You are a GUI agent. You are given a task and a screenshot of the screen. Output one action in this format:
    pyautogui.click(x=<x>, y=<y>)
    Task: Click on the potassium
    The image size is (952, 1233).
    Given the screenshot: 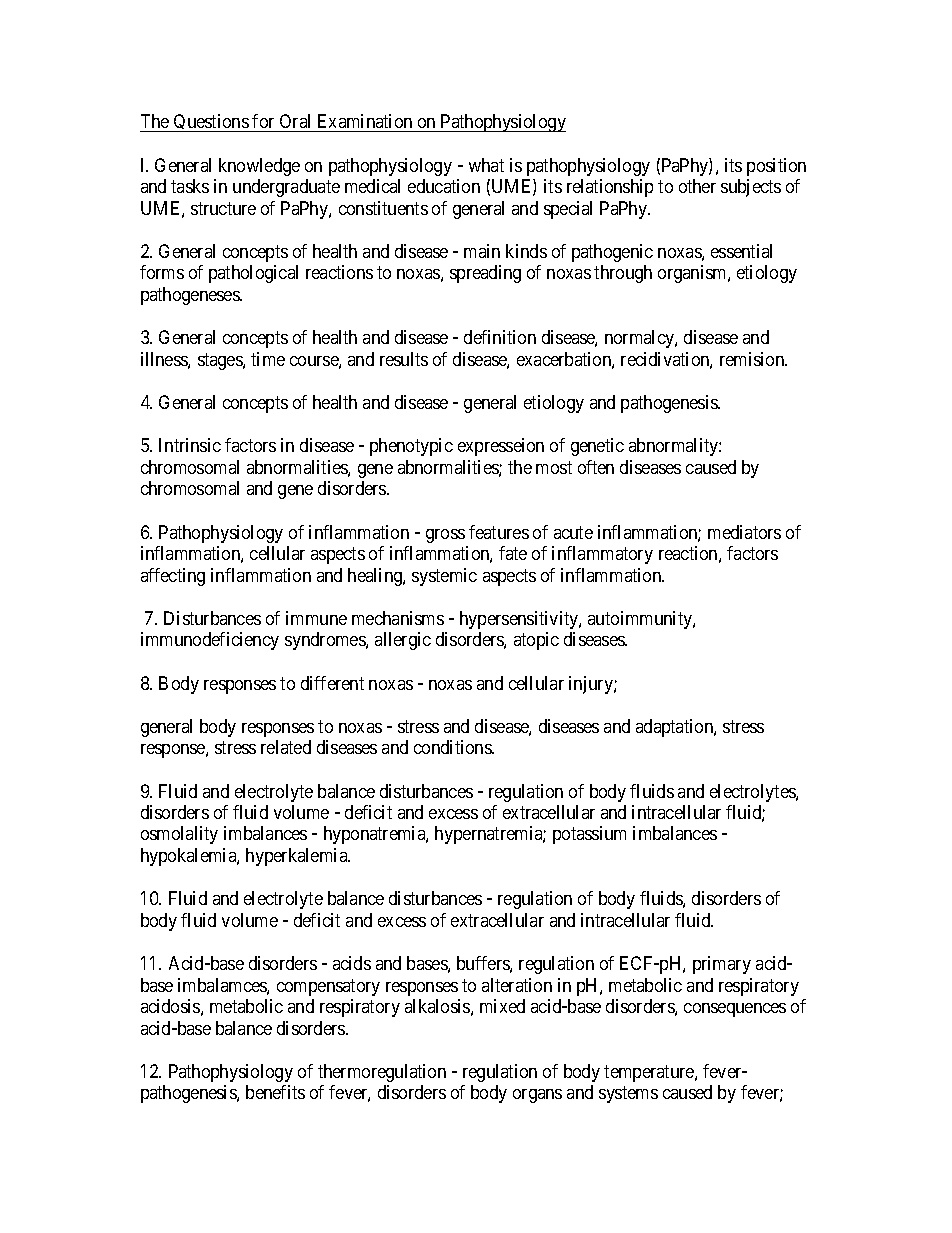 What is the action you would take?
    pyautogui.click(x=589, y=835)
